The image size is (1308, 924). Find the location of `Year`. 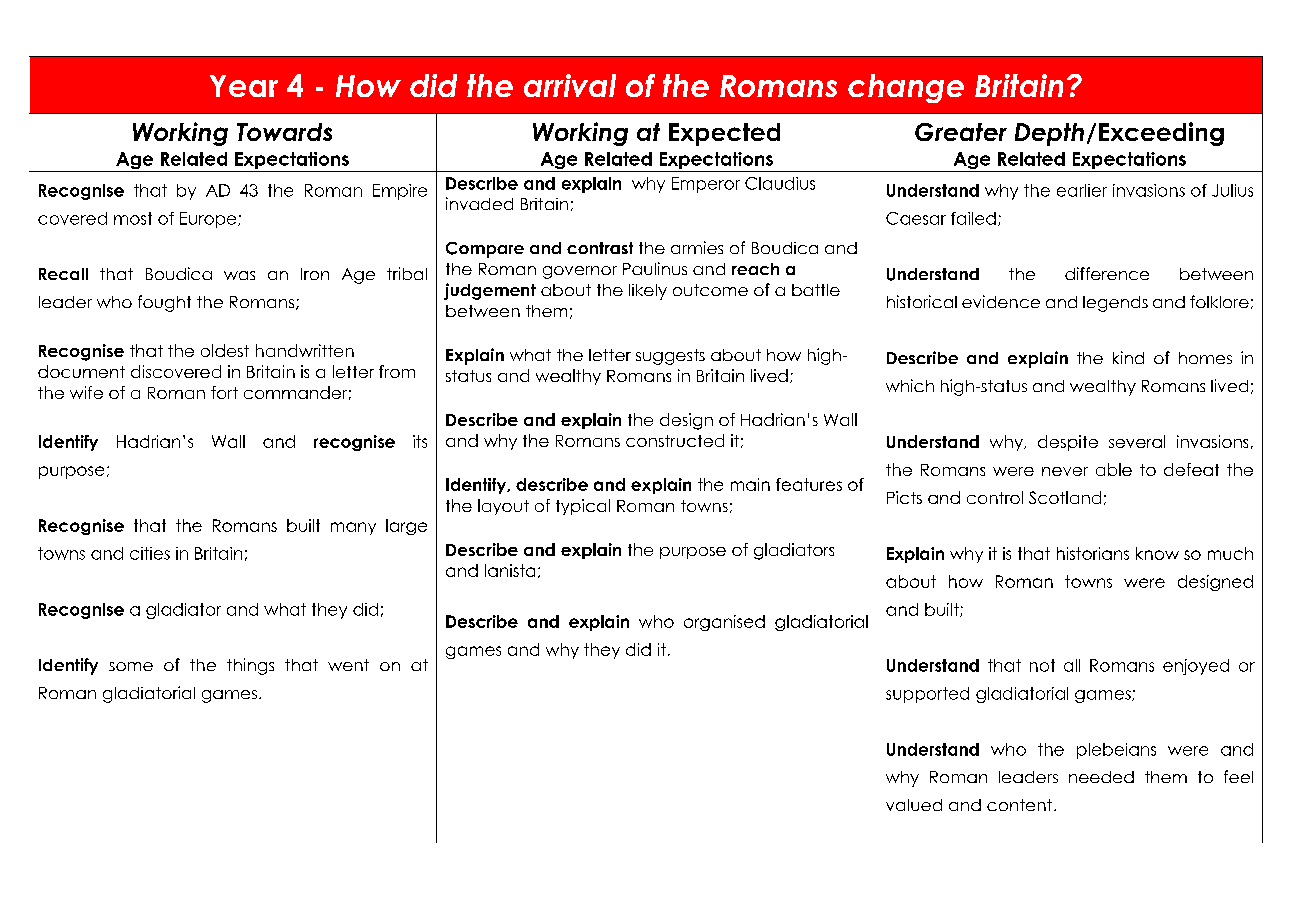

Year is located at coordinates (244, 86).
